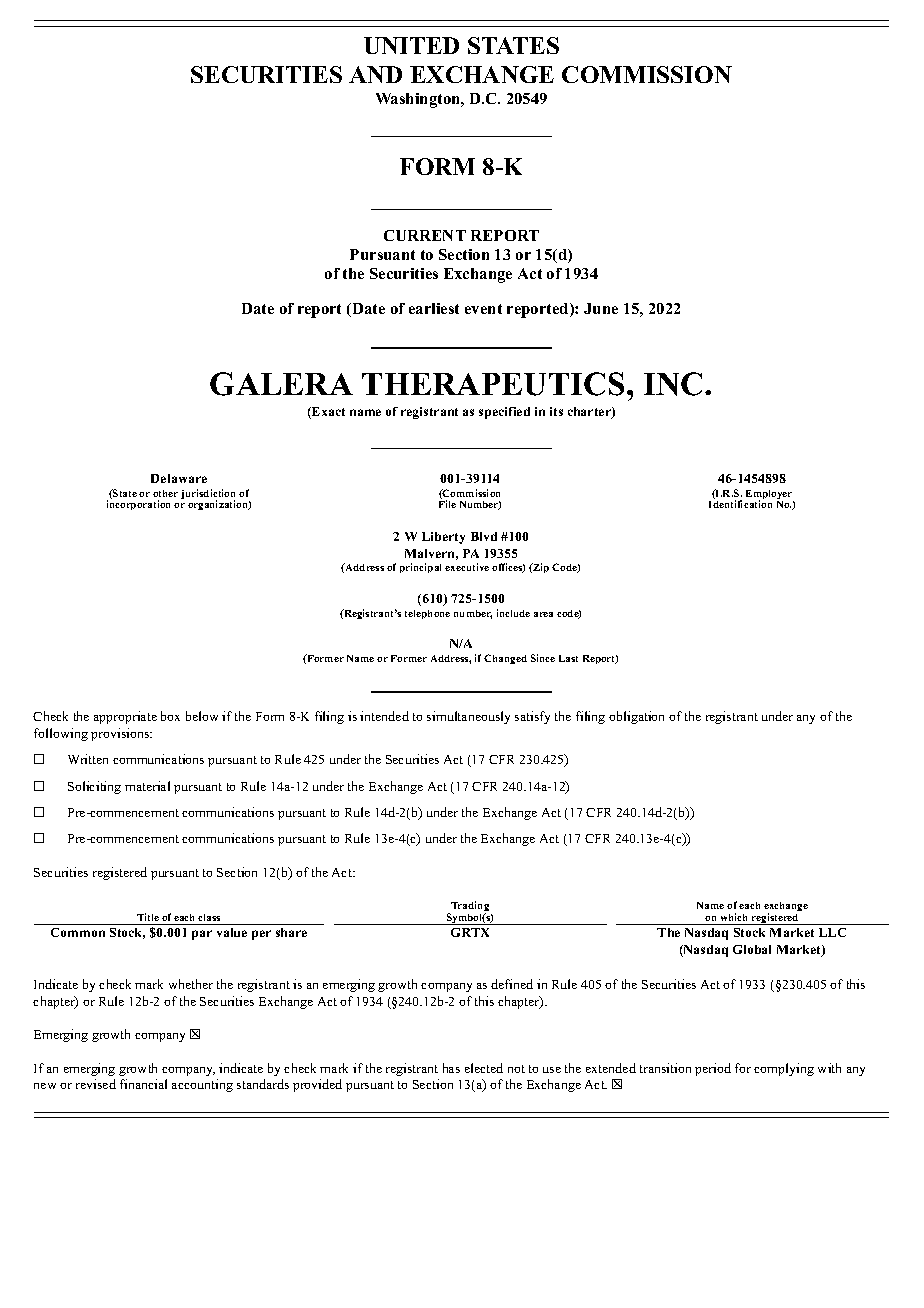 The image size is (924, 1308). I want to click on simultaneously, so click(468, 717).
